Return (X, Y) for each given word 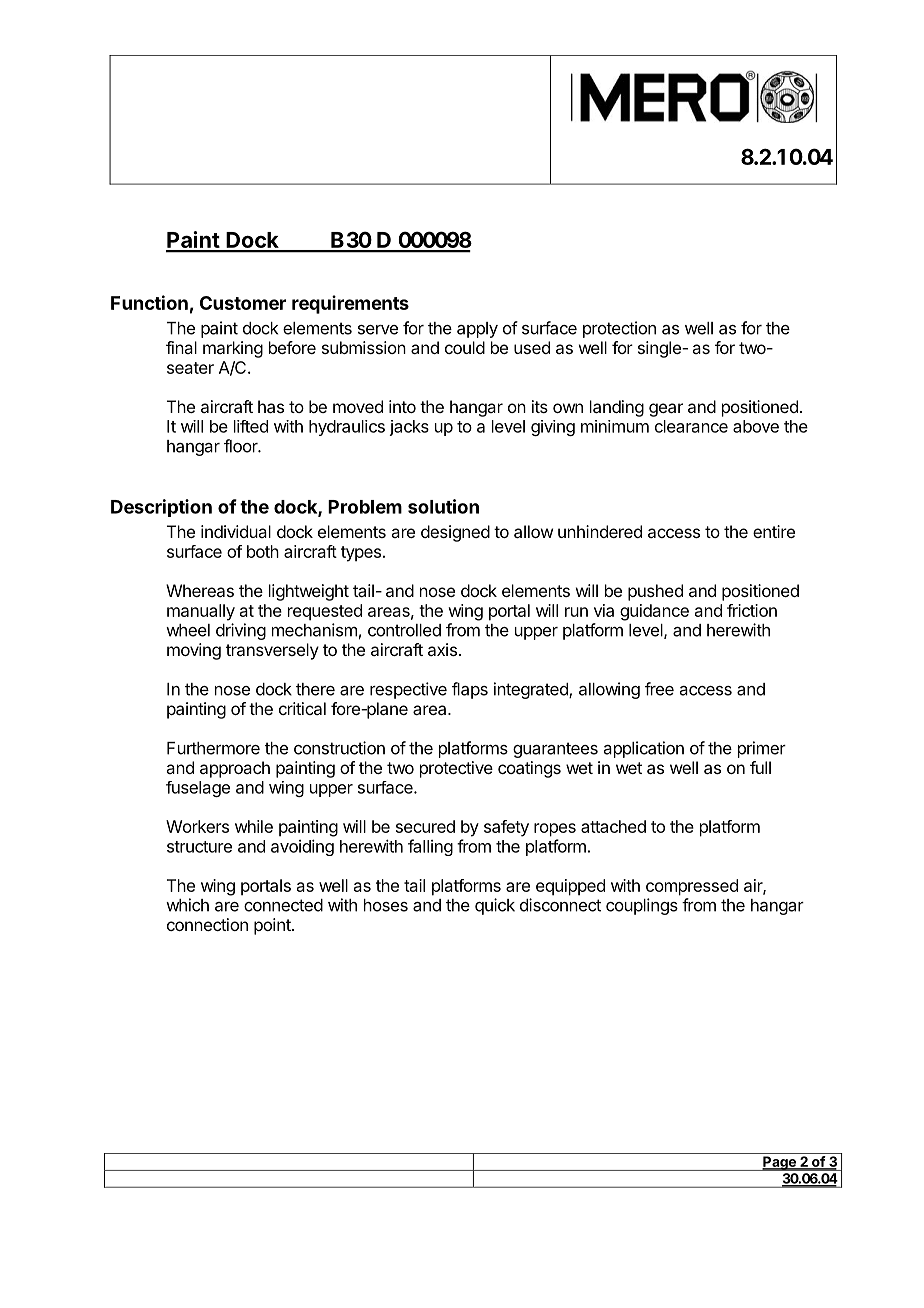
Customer (243, 303)
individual (236, 531)
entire (774, 531)
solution (443, 506)
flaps (470, 690)
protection (619, 329)
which (187, 905)
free (659, 689)
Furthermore (213, 748)
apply (477, 330)
